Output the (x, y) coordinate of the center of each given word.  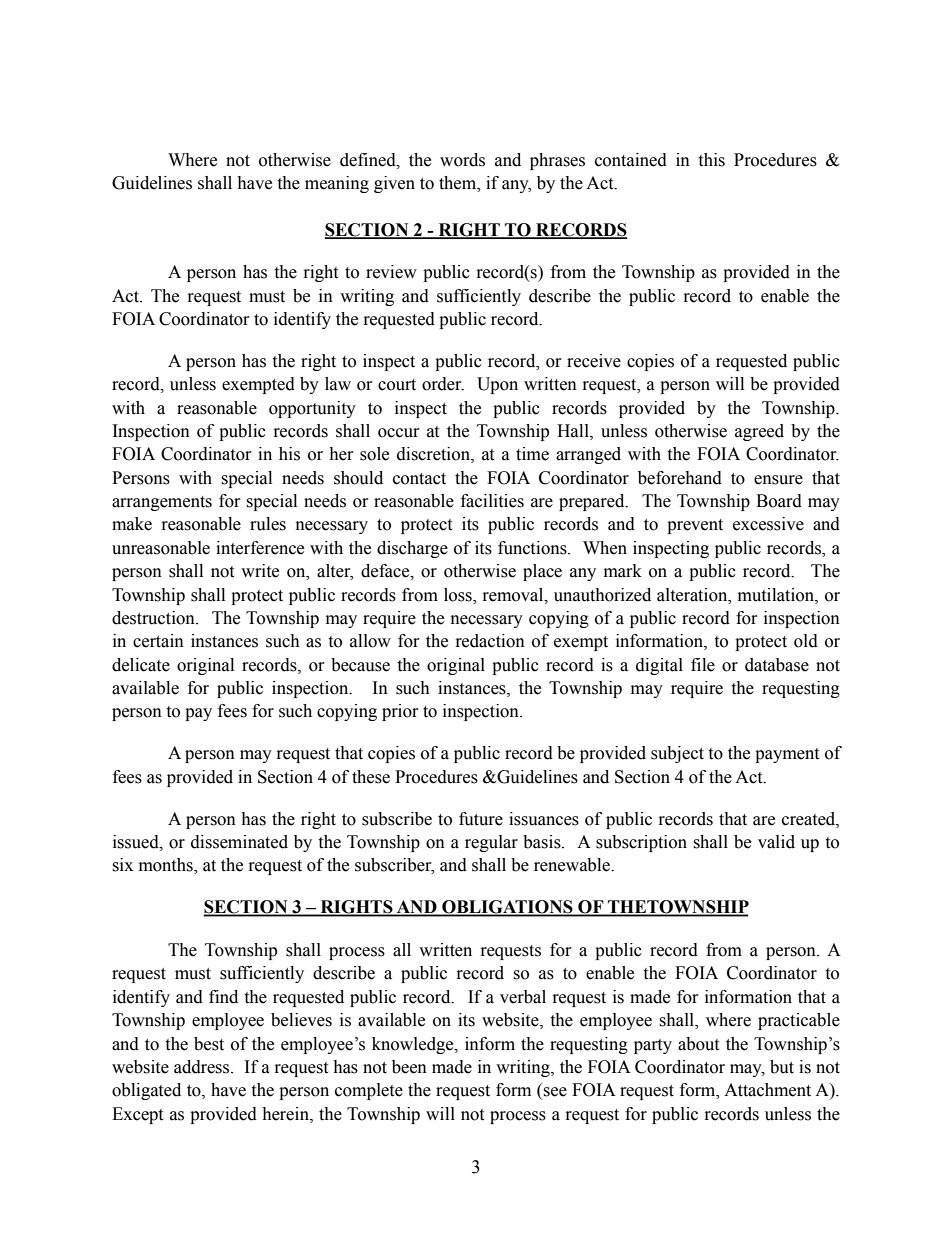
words (462, 160)
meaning (337, 184)
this (711, 160)
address (203, 1067)
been (409, 1067)
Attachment (767, 1090)
